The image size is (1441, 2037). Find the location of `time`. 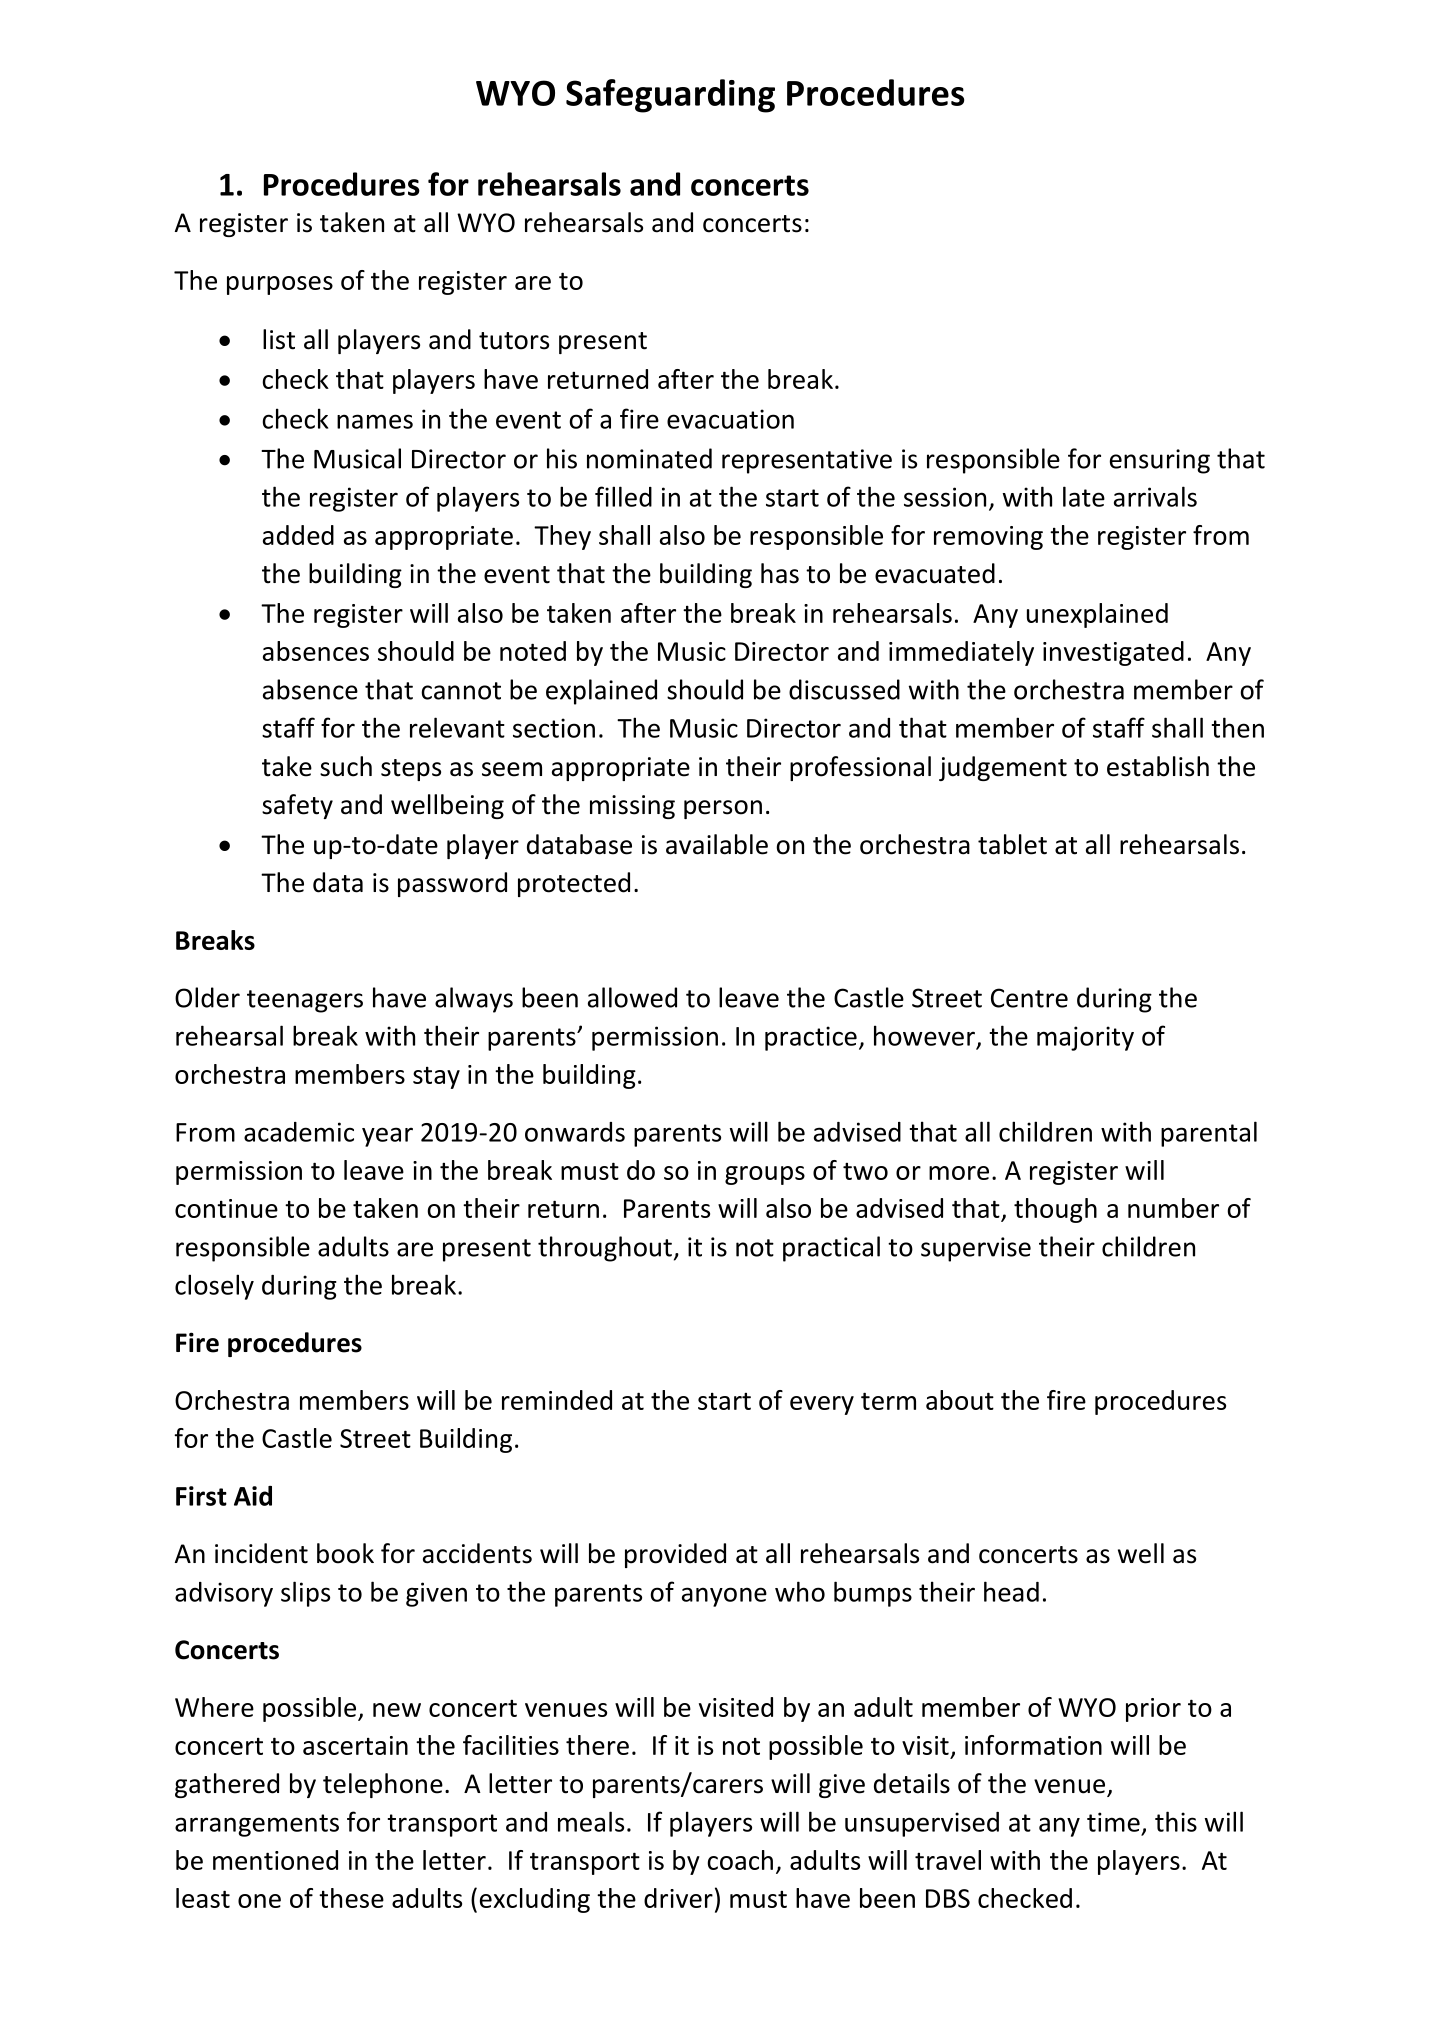

time is located at coordinates (1113, 1822).
